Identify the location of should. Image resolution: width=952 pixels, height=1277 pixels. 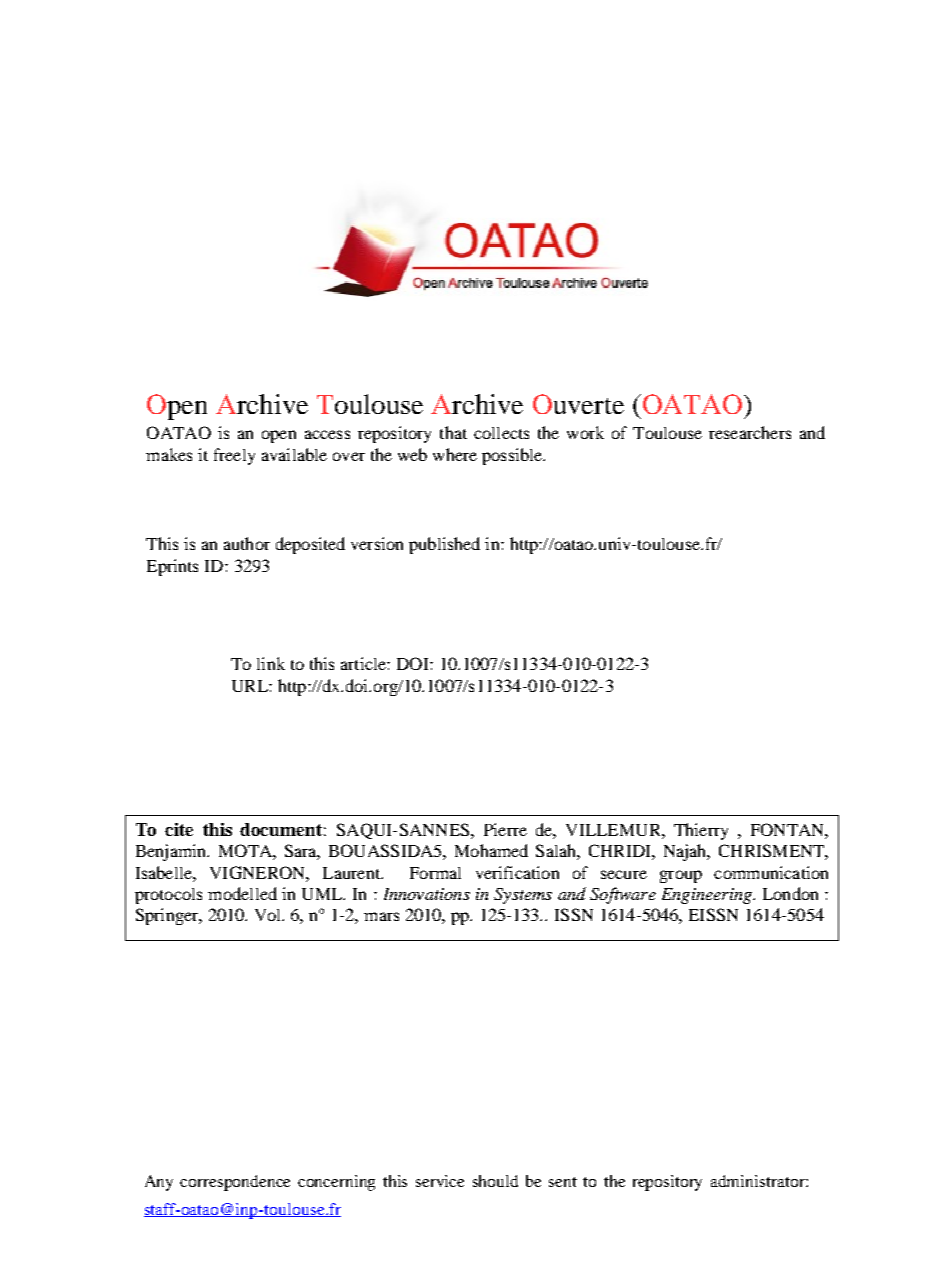
(495, 1181).
